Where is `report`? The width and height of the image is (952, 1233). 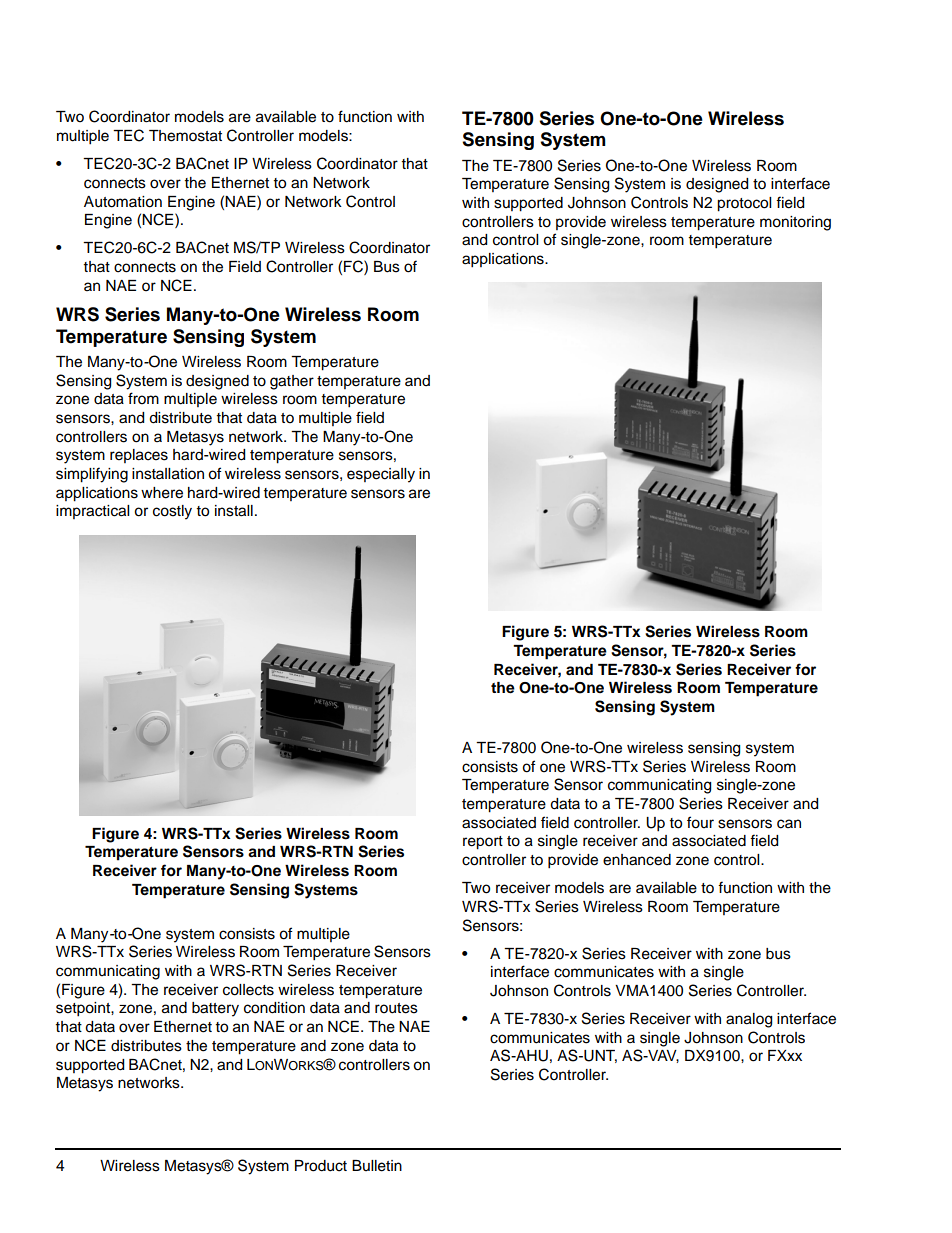
report is located at coordinates (483, 843).
